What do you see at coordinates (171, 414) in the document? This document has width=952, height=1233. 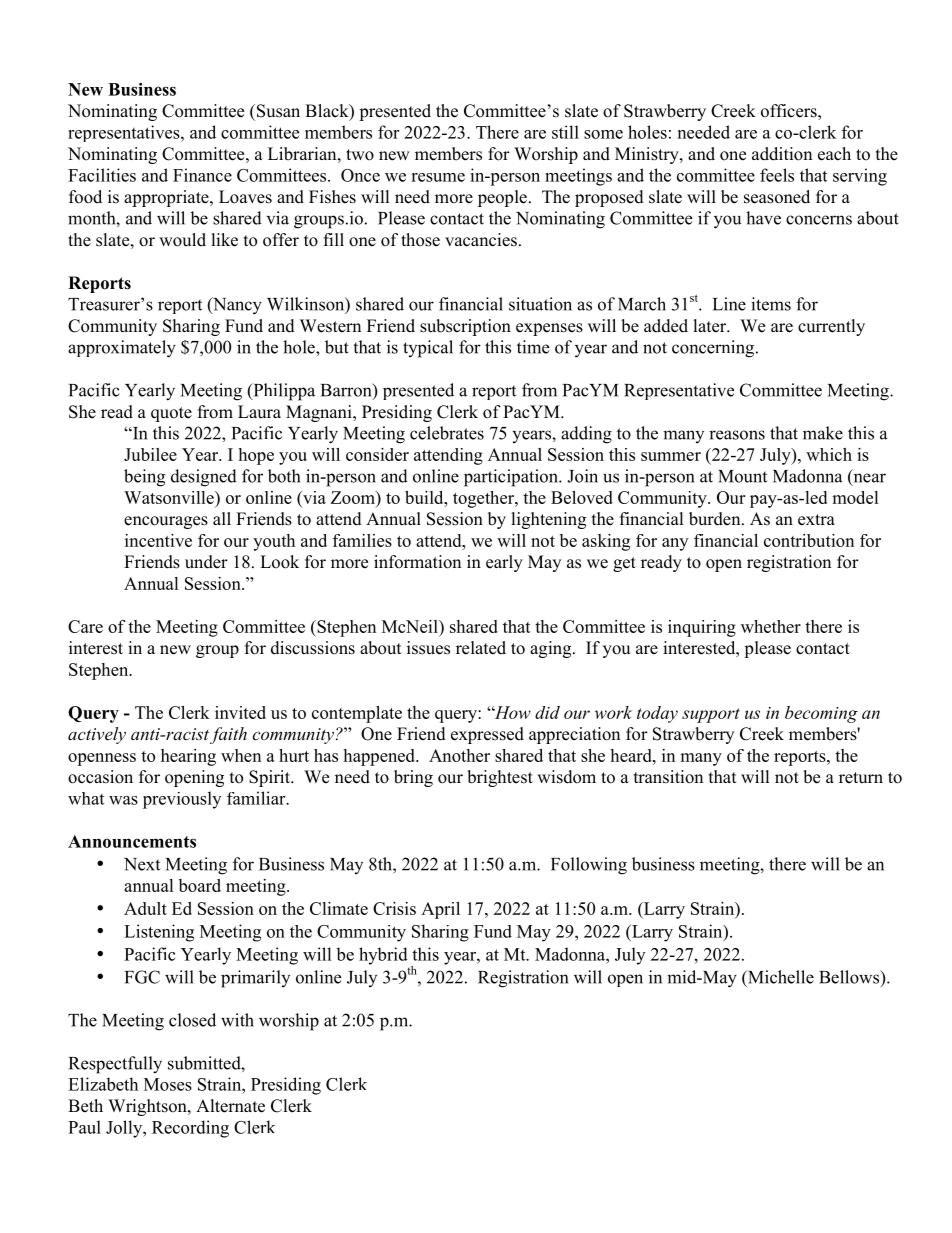 I see `quote` at bounding box center [171, 414].
